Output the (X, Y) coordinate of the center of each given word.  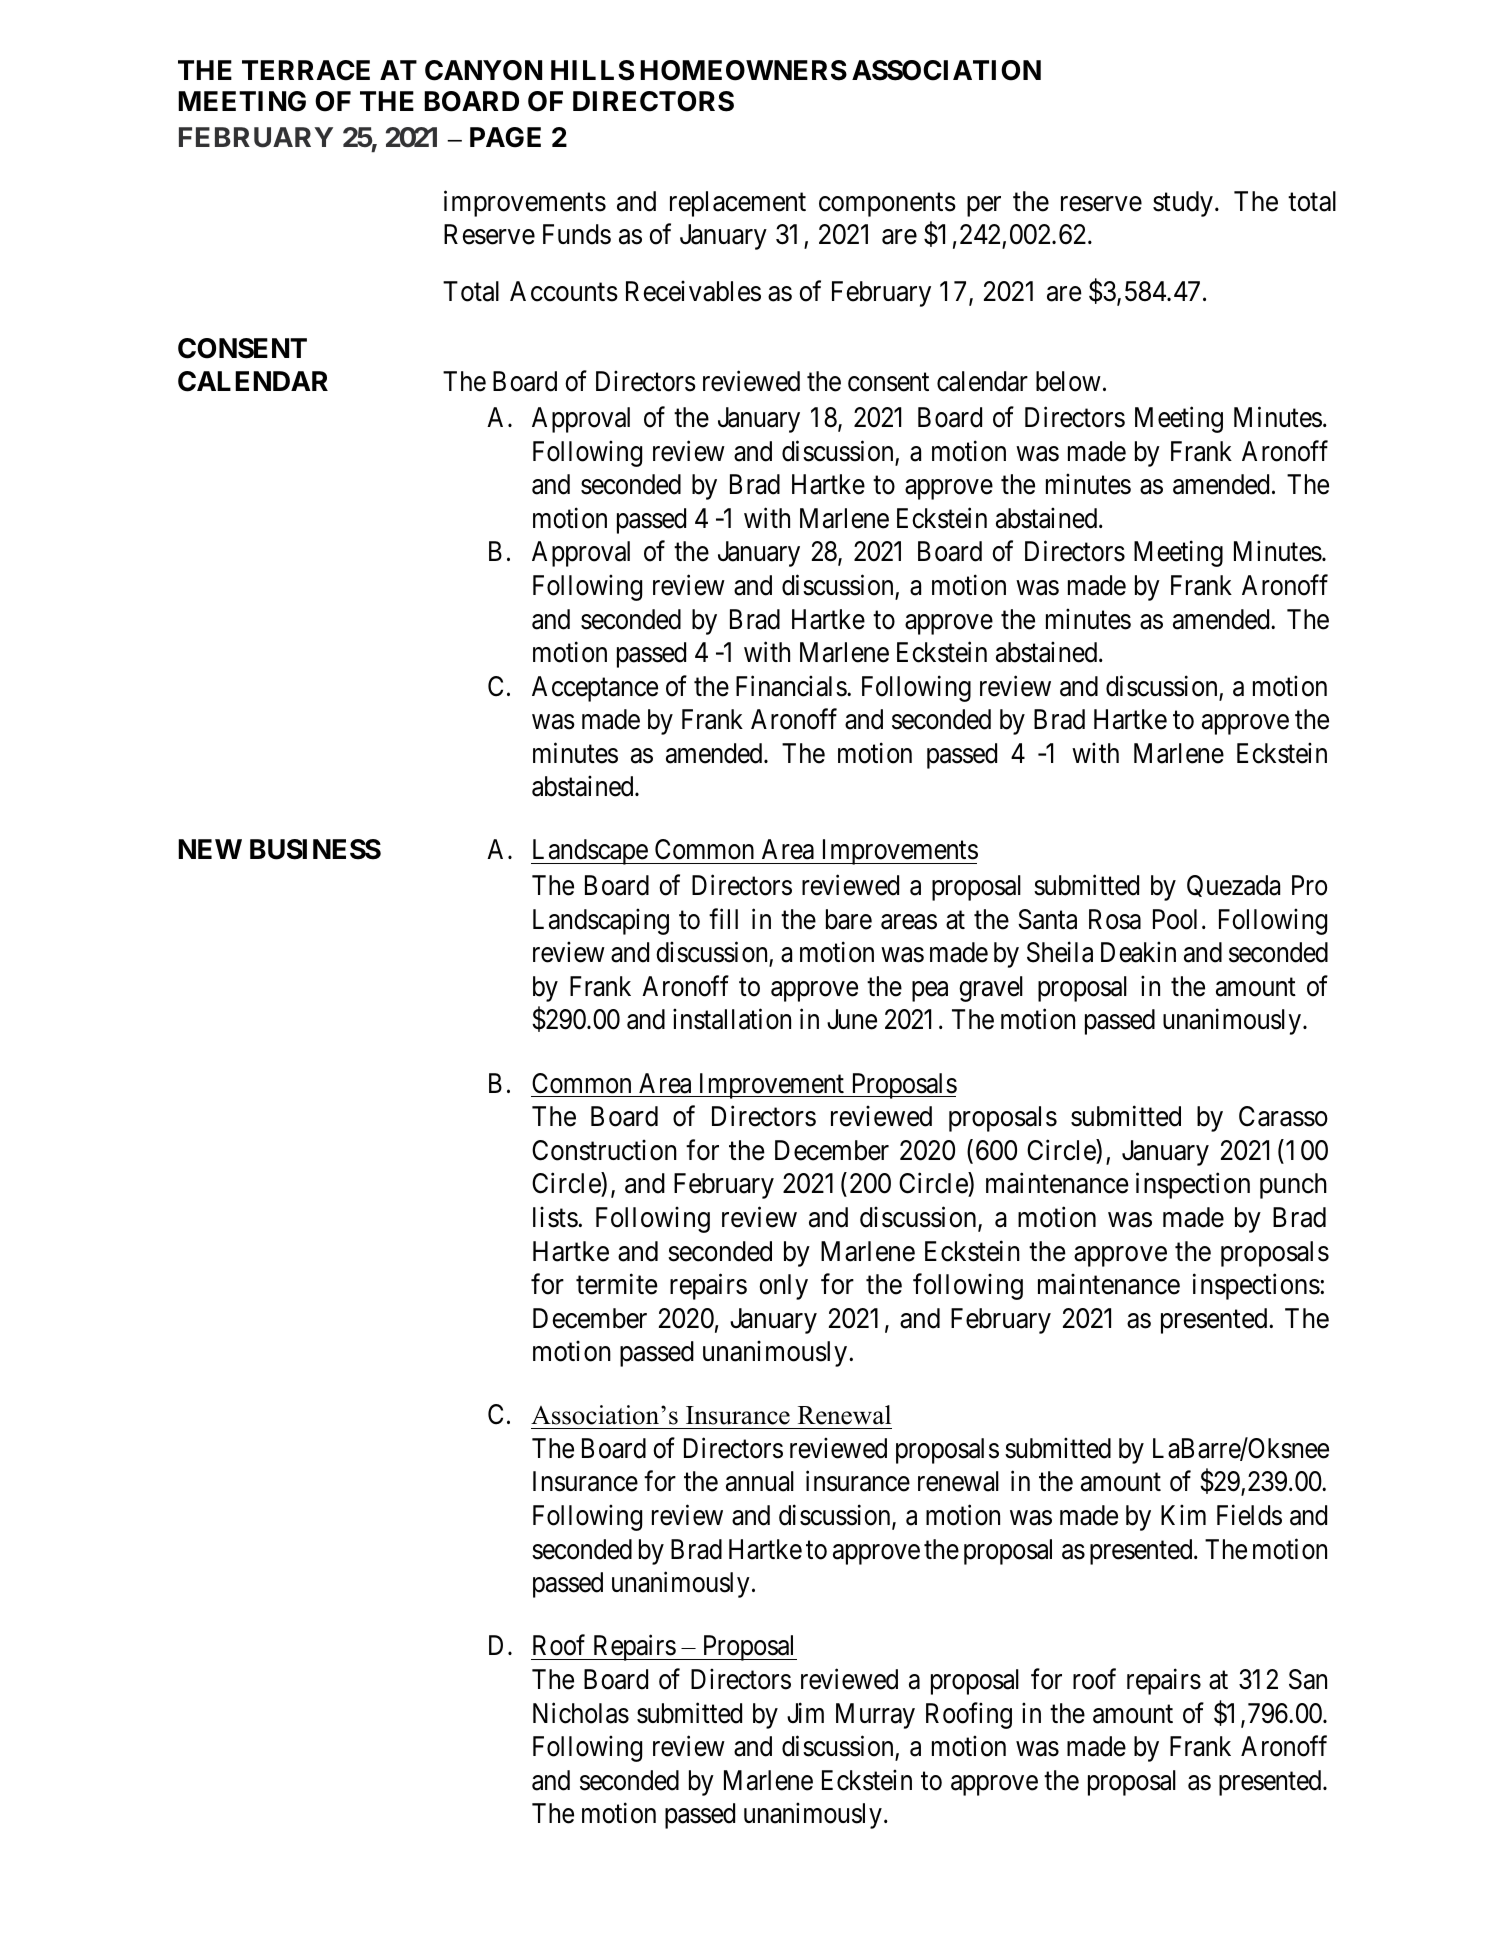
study (1183, 204)
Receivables (693, 291)
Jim (805, 1712)
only (783, 1287)
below (1068, 381)
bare (849, 919)
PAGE (505, 137)
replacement (738, 204)
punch (1293, 1186)
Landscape (590, 852)
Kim (1183, 1515)
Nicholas (581, 1713)
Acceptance (595, 689)
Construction (604, 1150)
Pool (1175, 919)
